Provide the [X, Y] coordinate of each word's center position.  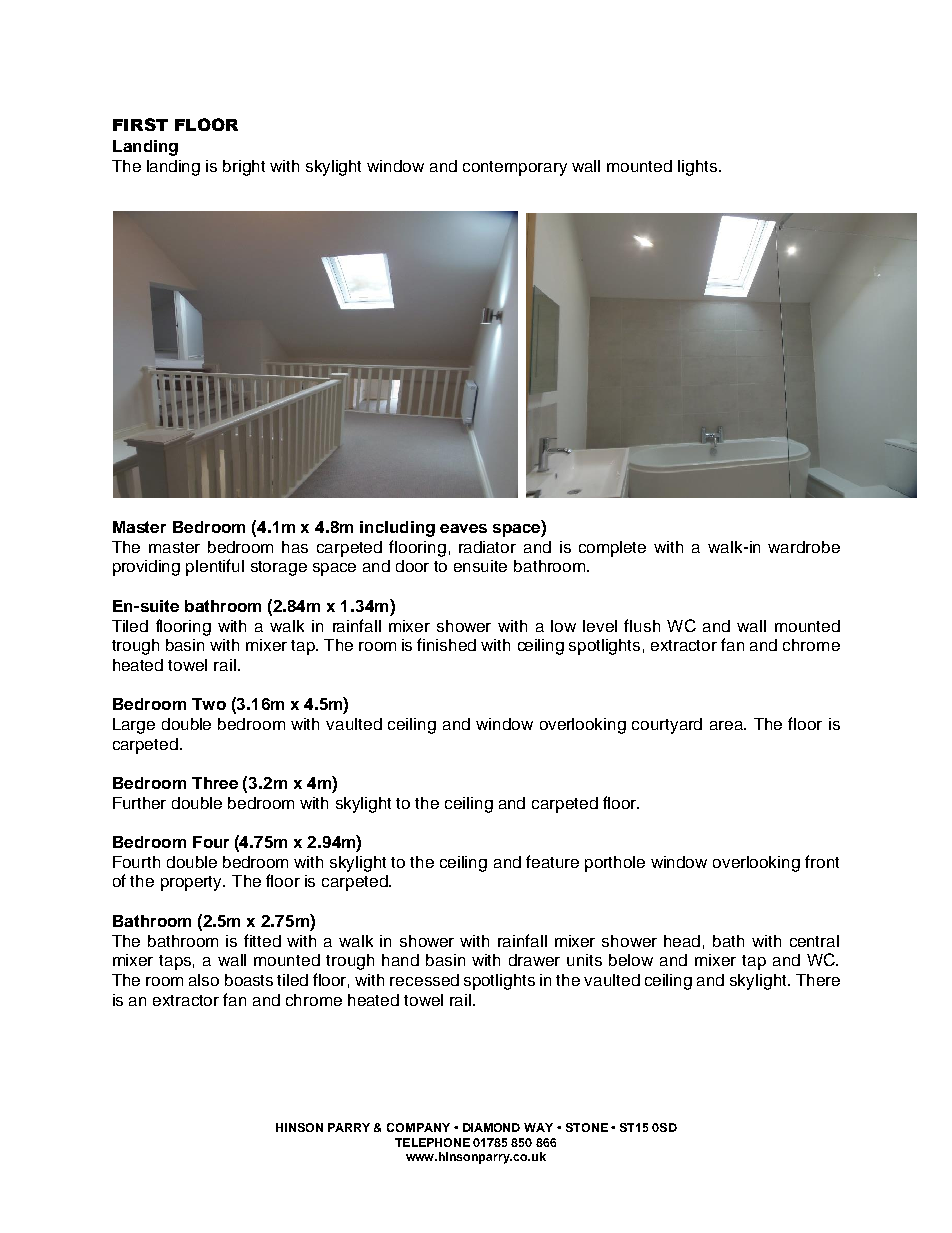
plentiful [215, 567]
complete [612, 549]
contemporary [515, 168]
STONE [587, 1127]
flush [642, 625]
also [204, 980]
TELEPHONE [432, 1142]
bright [244, 168]
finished [446, 644]
